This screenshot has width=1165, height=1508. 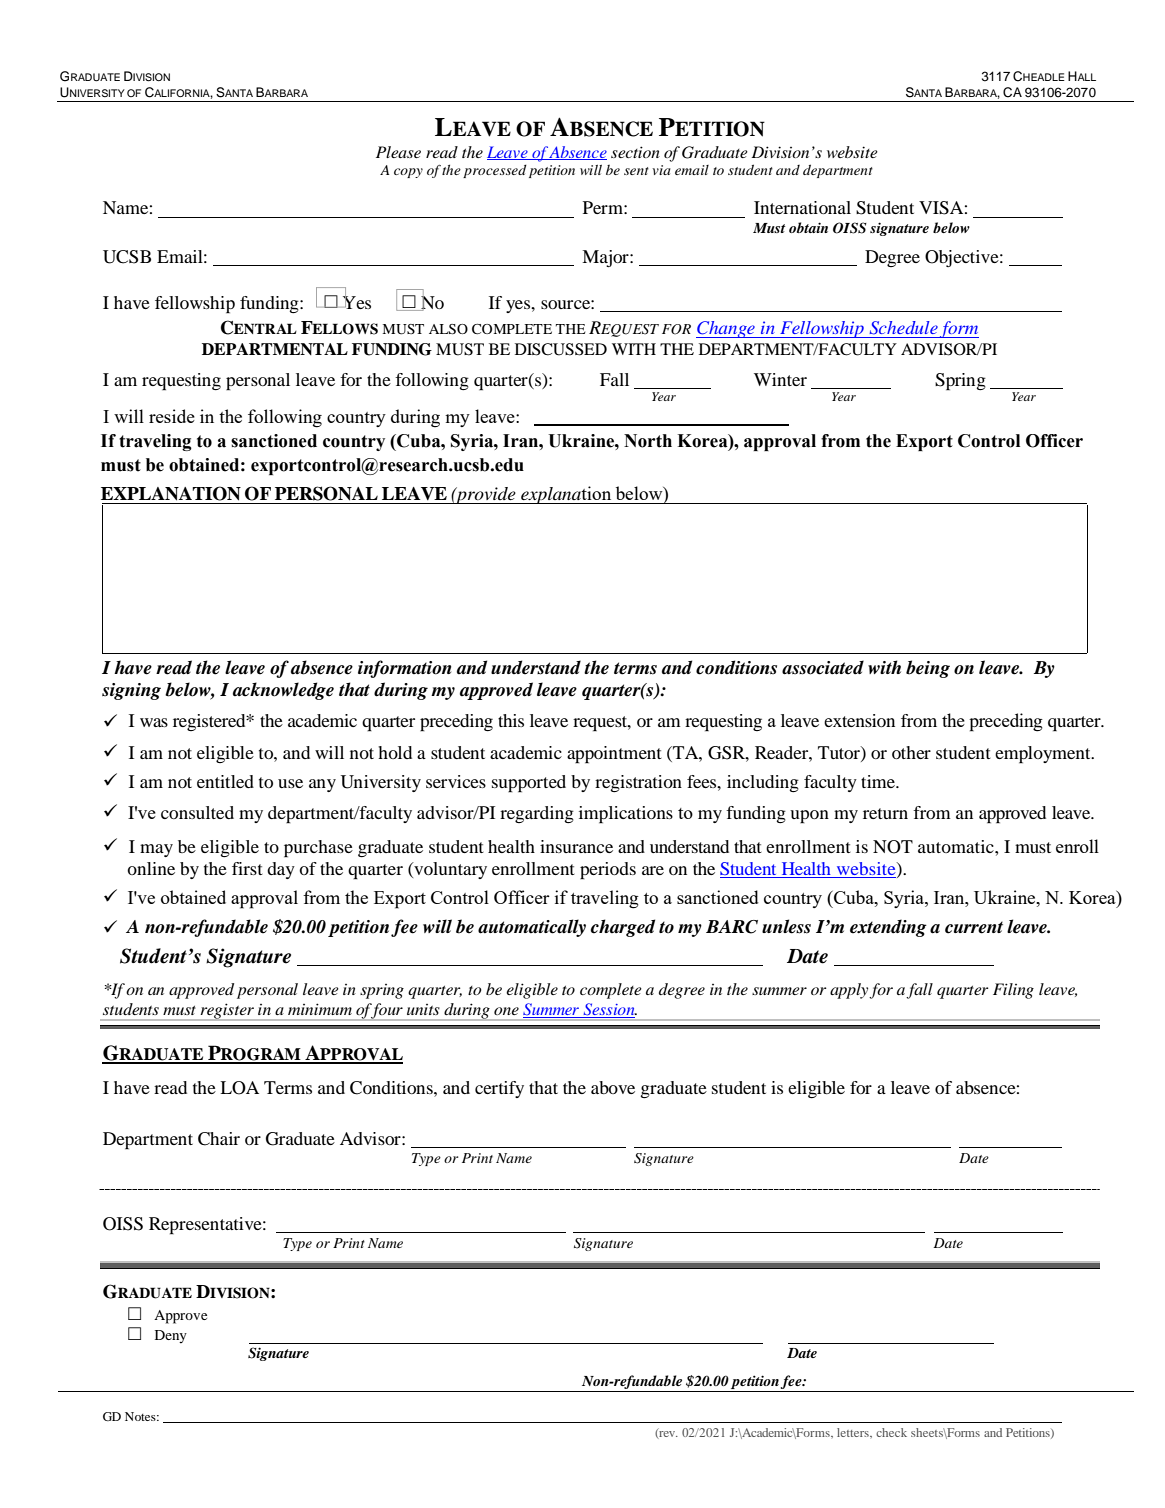 I want to click on Deny, so click(x=171, y=1337).
